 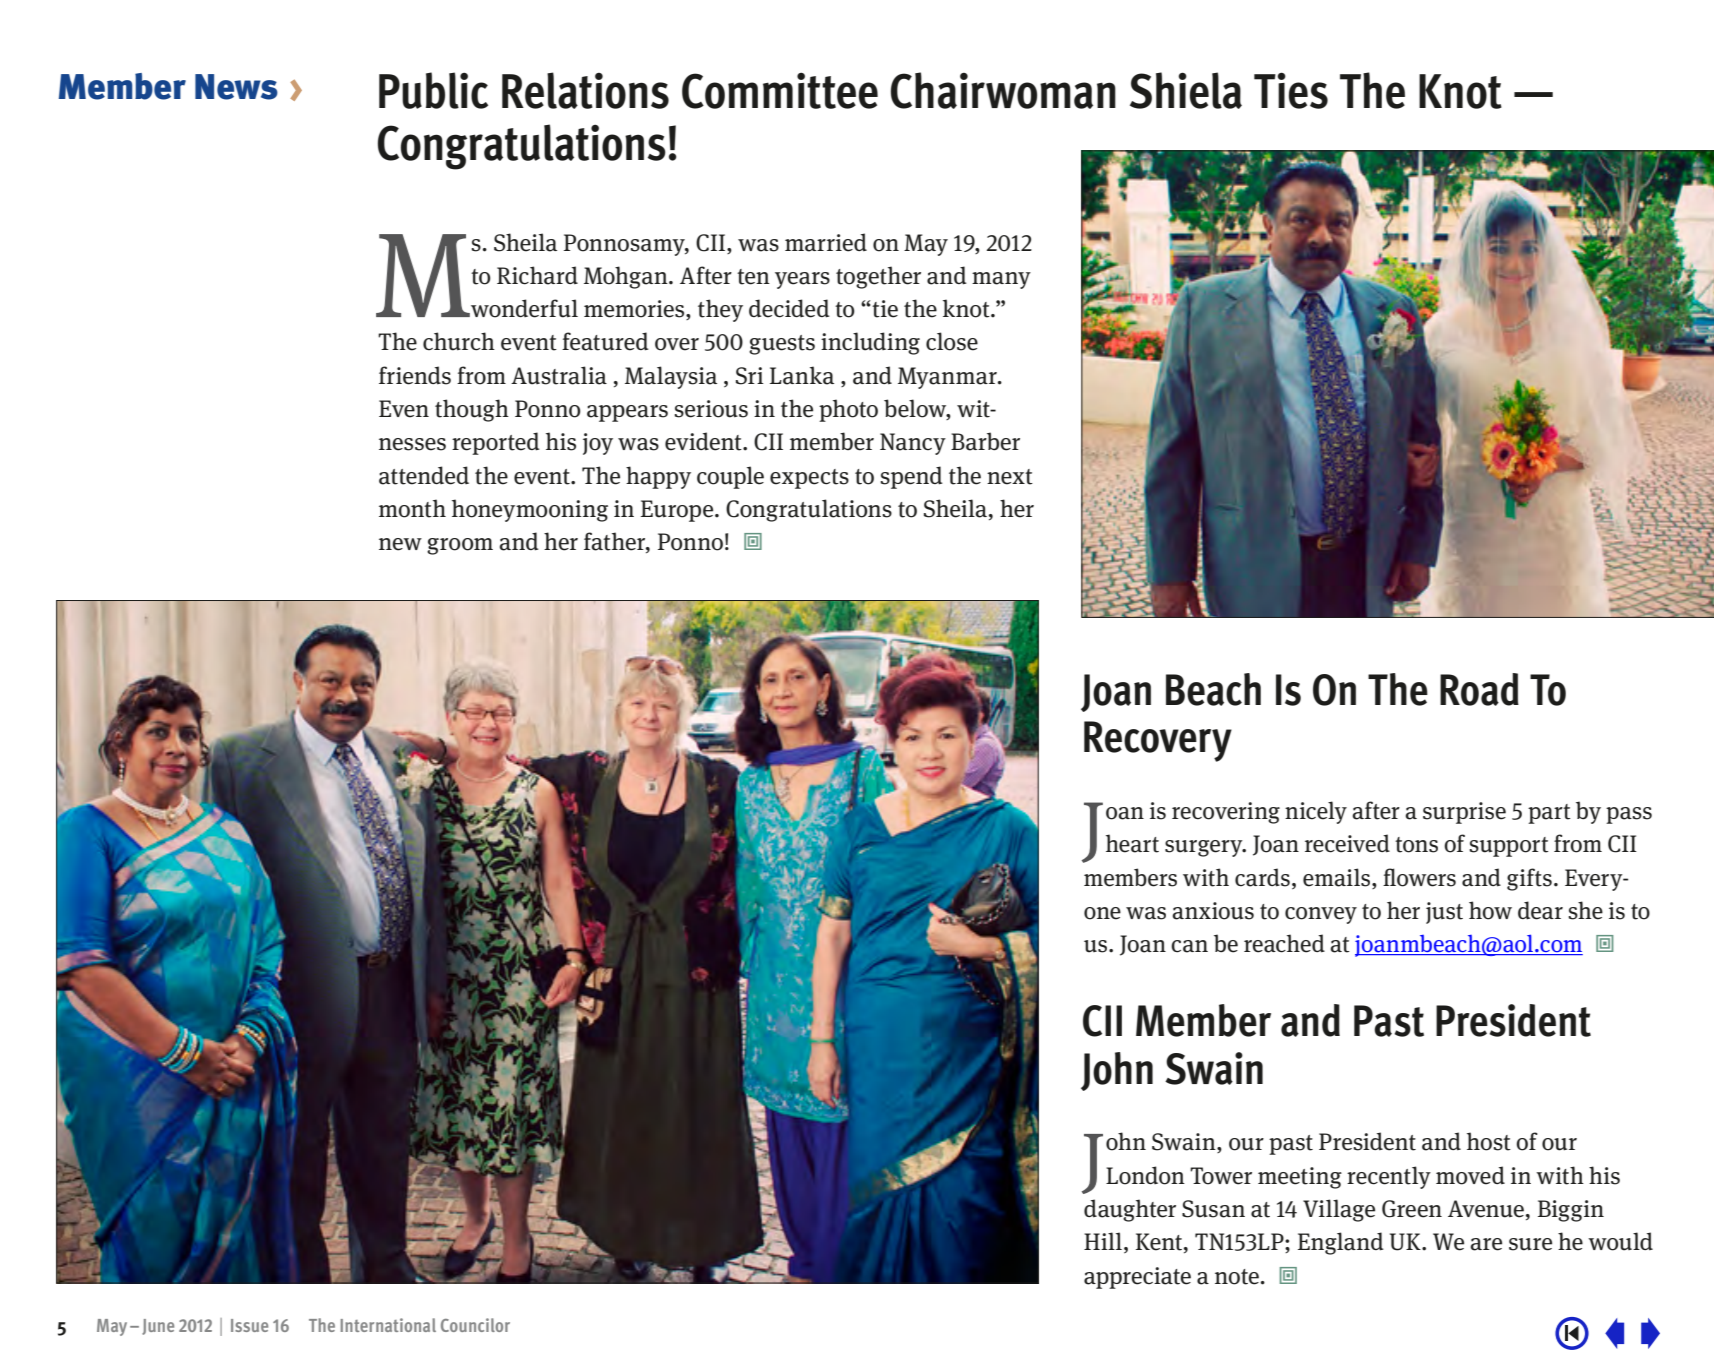 I want to click on month, so click(x=412, y=508).
